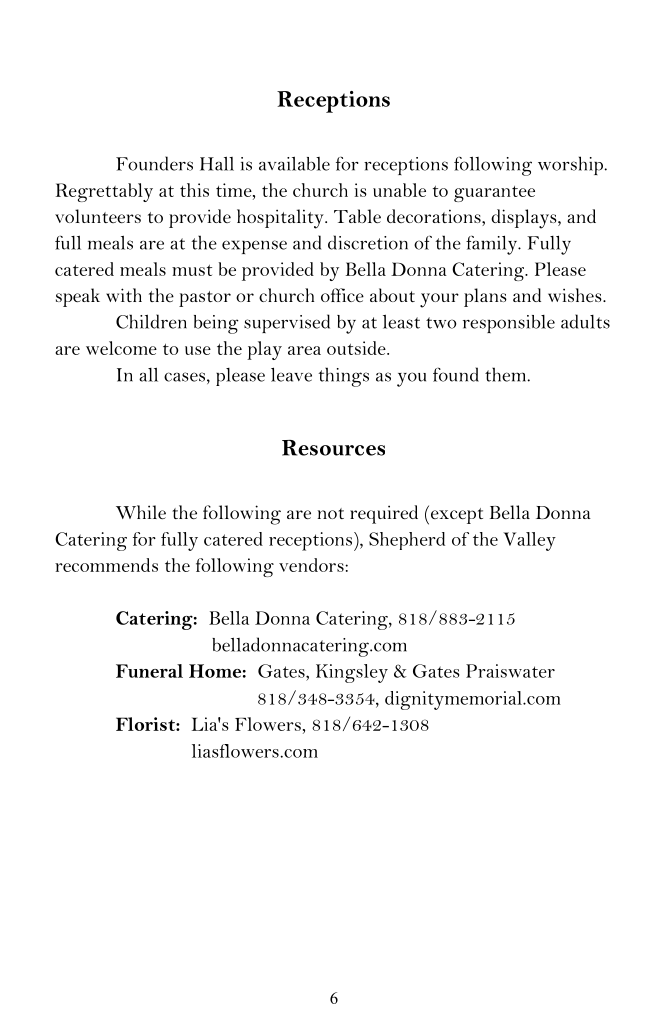 Image resolution: width=668 pixels, height=1033 pixels. What do you see at coordinates (352, 673) in the image?
I see `Kingsley` at bounding box center [352, 673].
